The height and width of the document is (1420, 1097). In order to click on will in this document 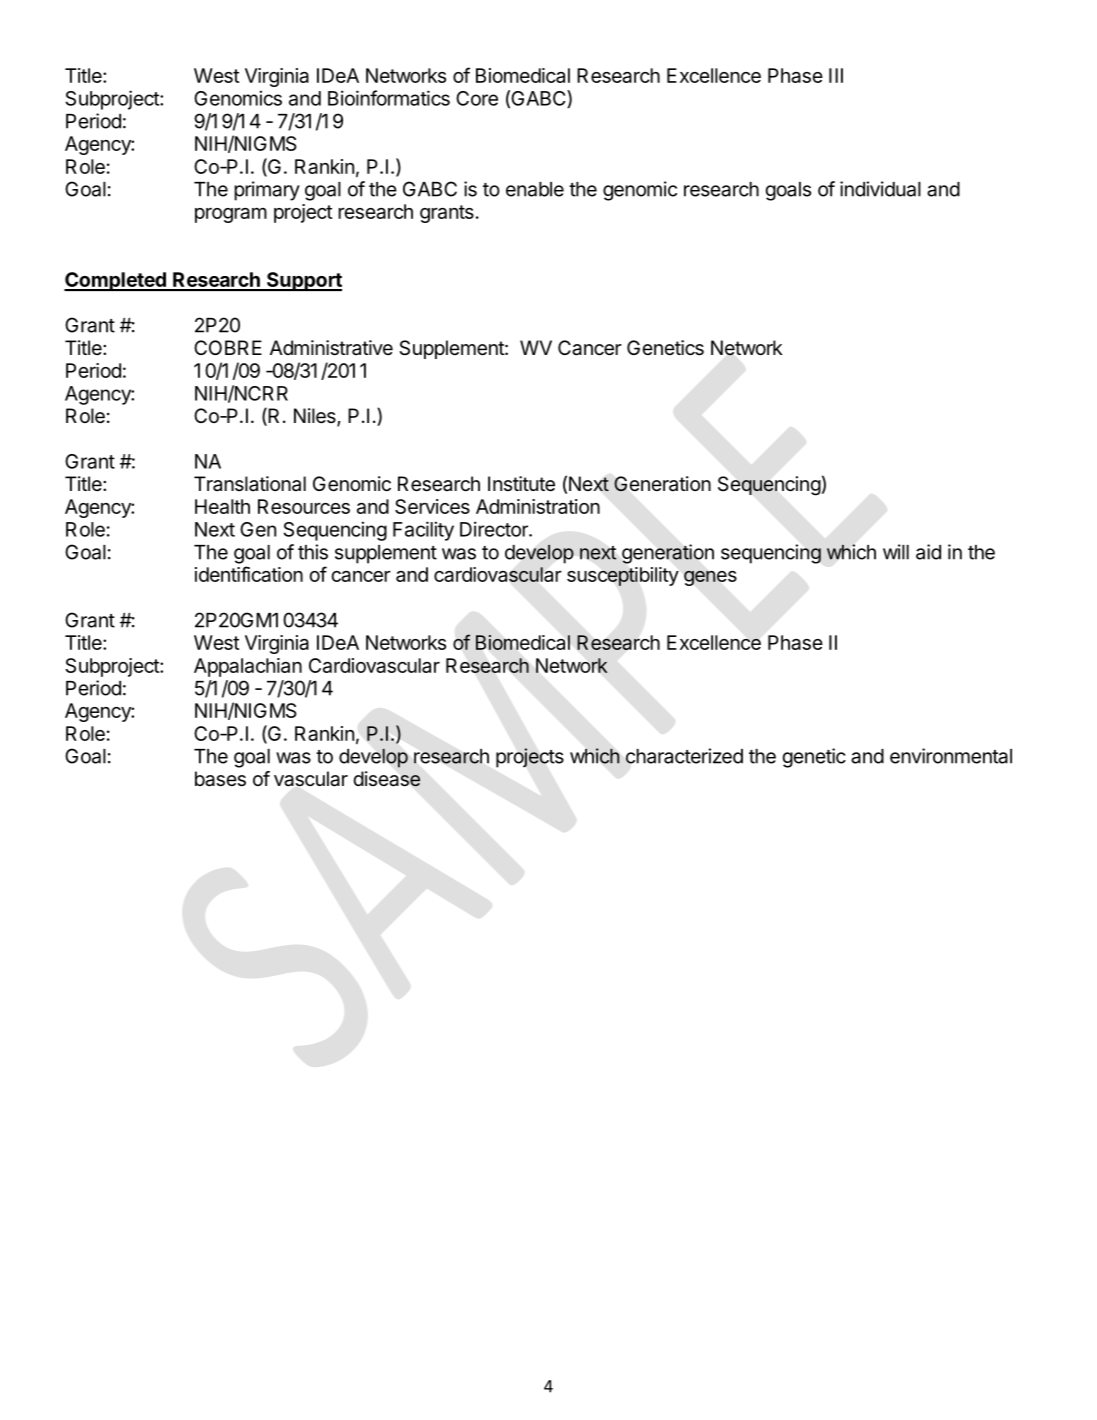, I will do `click(896, 552)`.
